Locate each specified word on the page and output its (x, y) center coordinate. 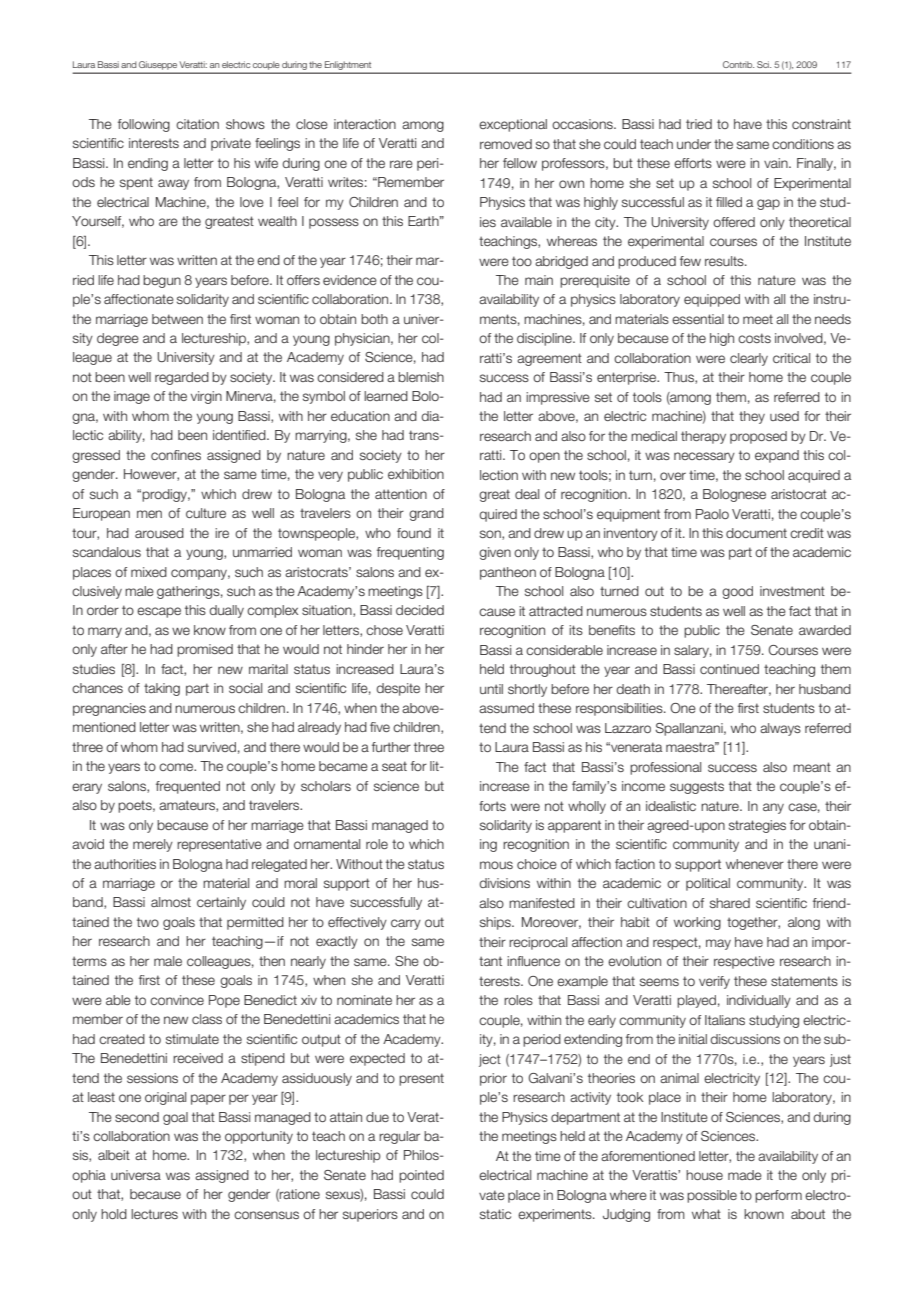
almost (171, 902)
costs (754, 338)
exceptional (513, 125)
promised (205, 650)
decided (420, 610)
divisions (504, 883)
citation (197, 124)
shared (730, 903)
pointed (421, 1176)
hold (114, 1214)
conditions (803, 144)
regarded (182, 378)
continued (729, 669)
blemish (421, 377)
